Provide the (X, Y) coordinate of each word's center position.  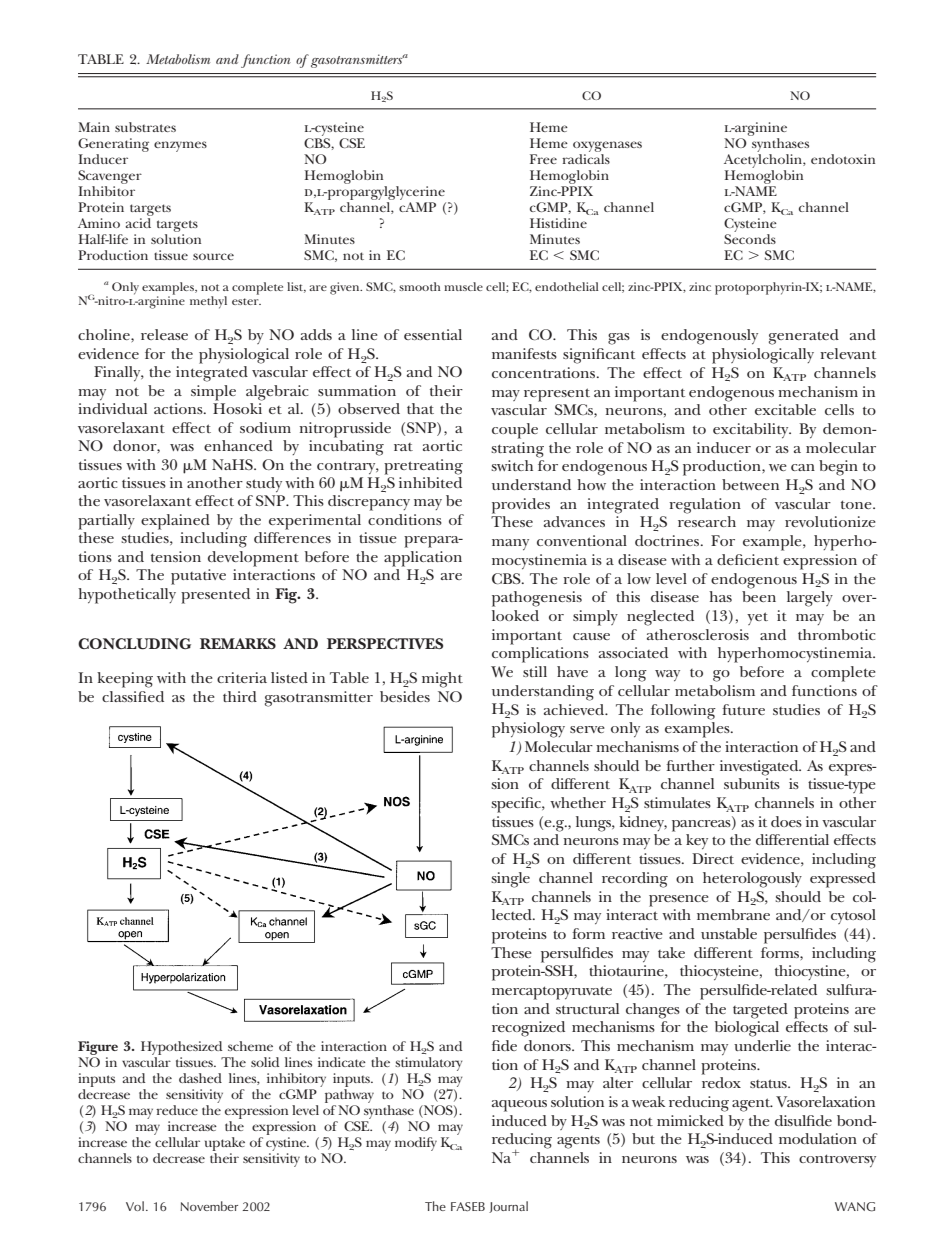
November (209, 1206)
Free (543, 159)
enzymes (180, 146)
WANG (855, 1207)
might (442, 680)
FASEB (468, 1206)
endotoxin (843, 159)
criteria (242, 677)
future (743, 709)
